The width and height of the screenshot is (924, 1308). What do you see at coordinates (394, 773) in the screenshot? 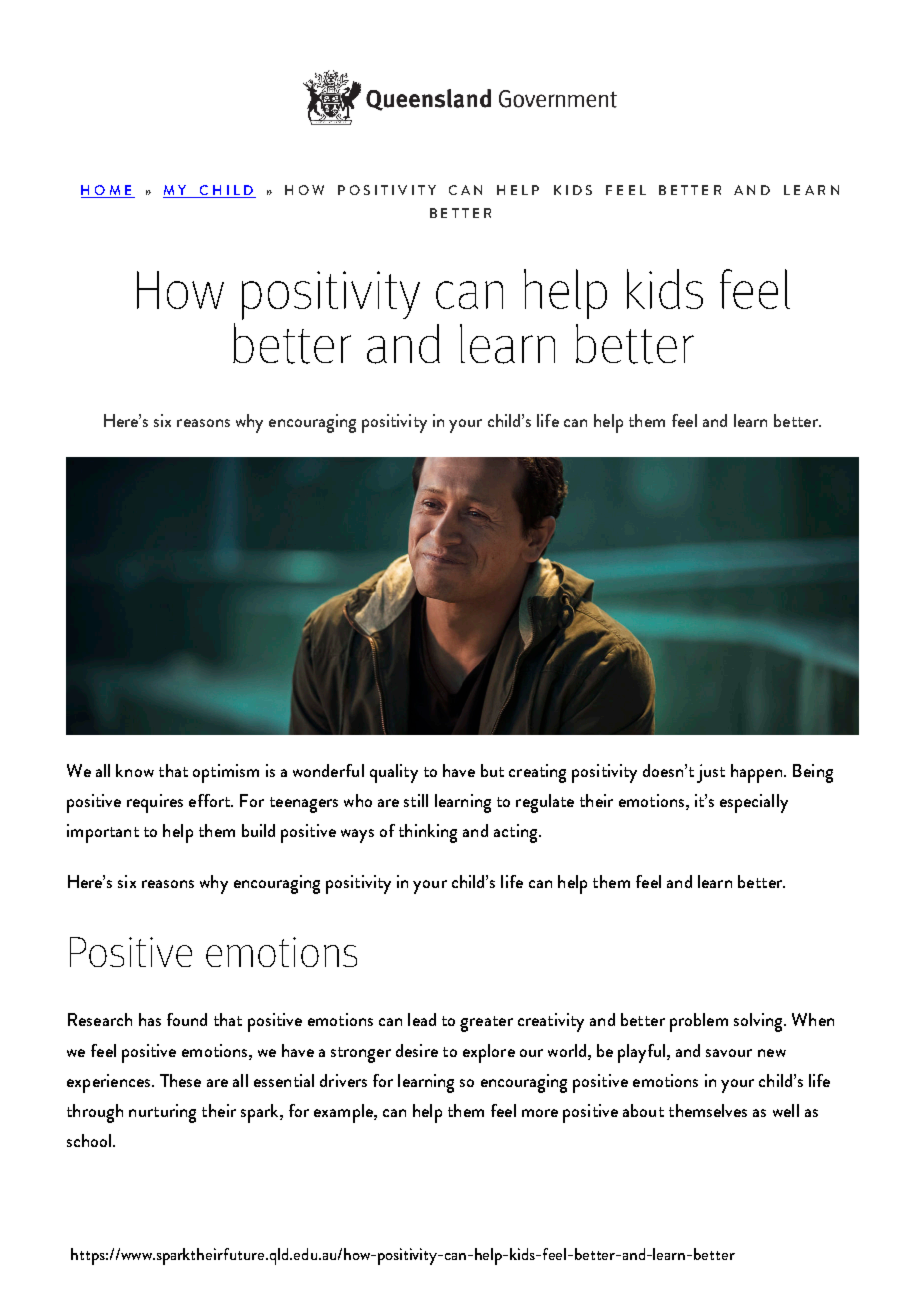
I see `quality` at bounding box center [394, 773].
